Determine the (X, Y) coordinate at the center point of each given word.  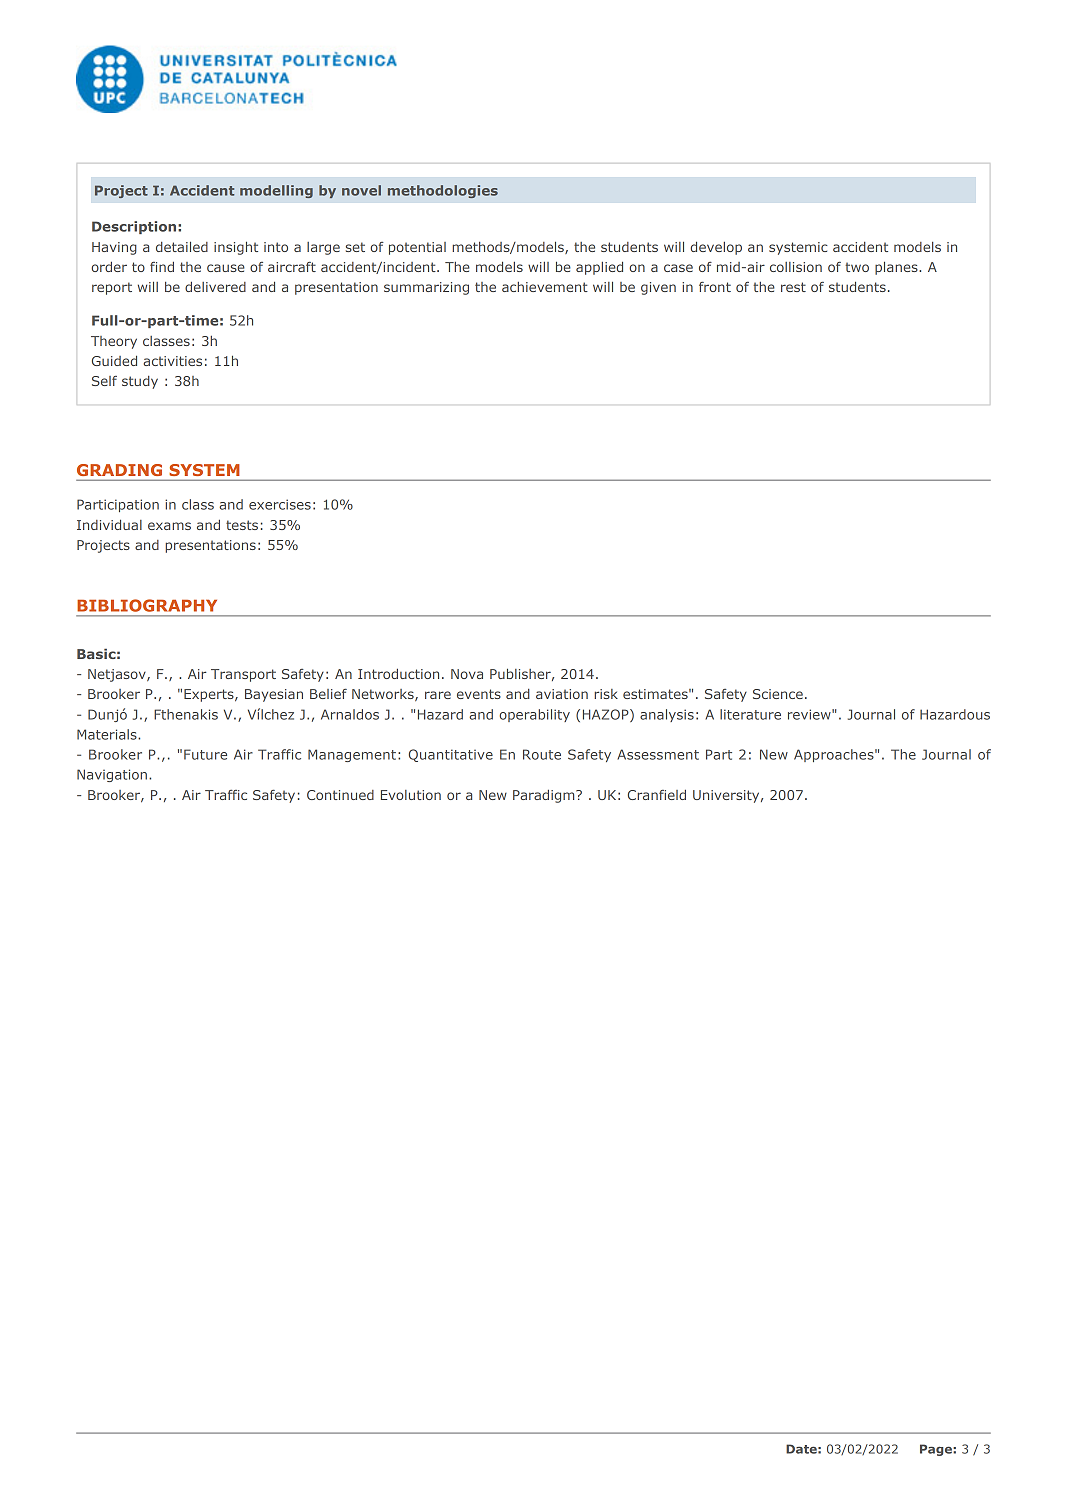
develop (716, 248)
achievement (545, 287)
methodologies (443, 191)
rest (793, 287)
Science (778, 694)
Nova (467, 674)
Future (205, 754)
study (140, 382)
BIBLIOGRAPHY (147, 605)
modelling (276, 191)
